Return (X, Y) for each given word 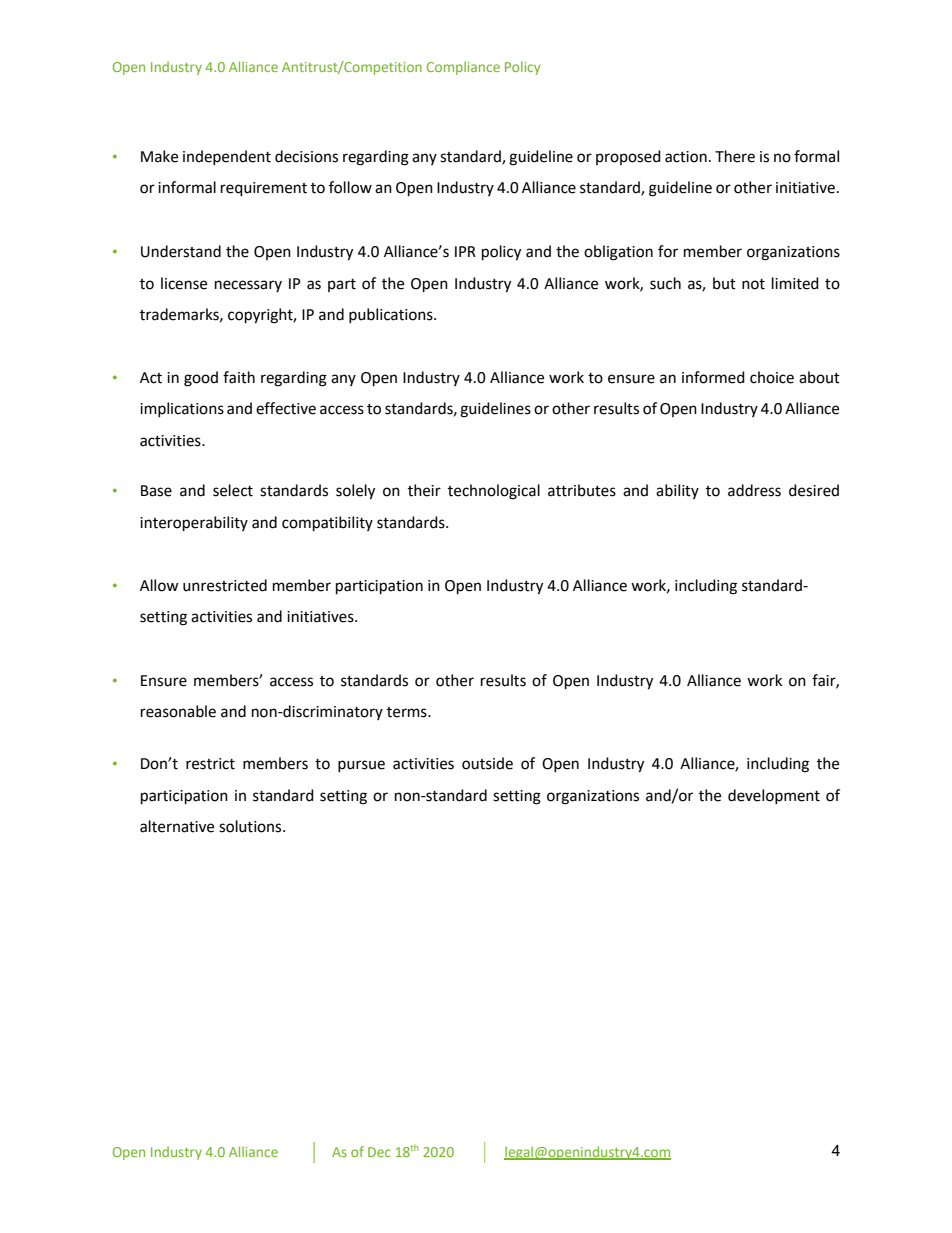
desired (814, 490)
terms (408, 712)
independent (227, 157)
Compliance (463, 68)
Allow (159, 585)
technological (494, 492)
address (754, 490)
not (753, 284)
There (735, 156)
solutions (251, 826)
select (233, 490)
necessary (248, 286)
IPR (465, 251)
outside (487, 763)
